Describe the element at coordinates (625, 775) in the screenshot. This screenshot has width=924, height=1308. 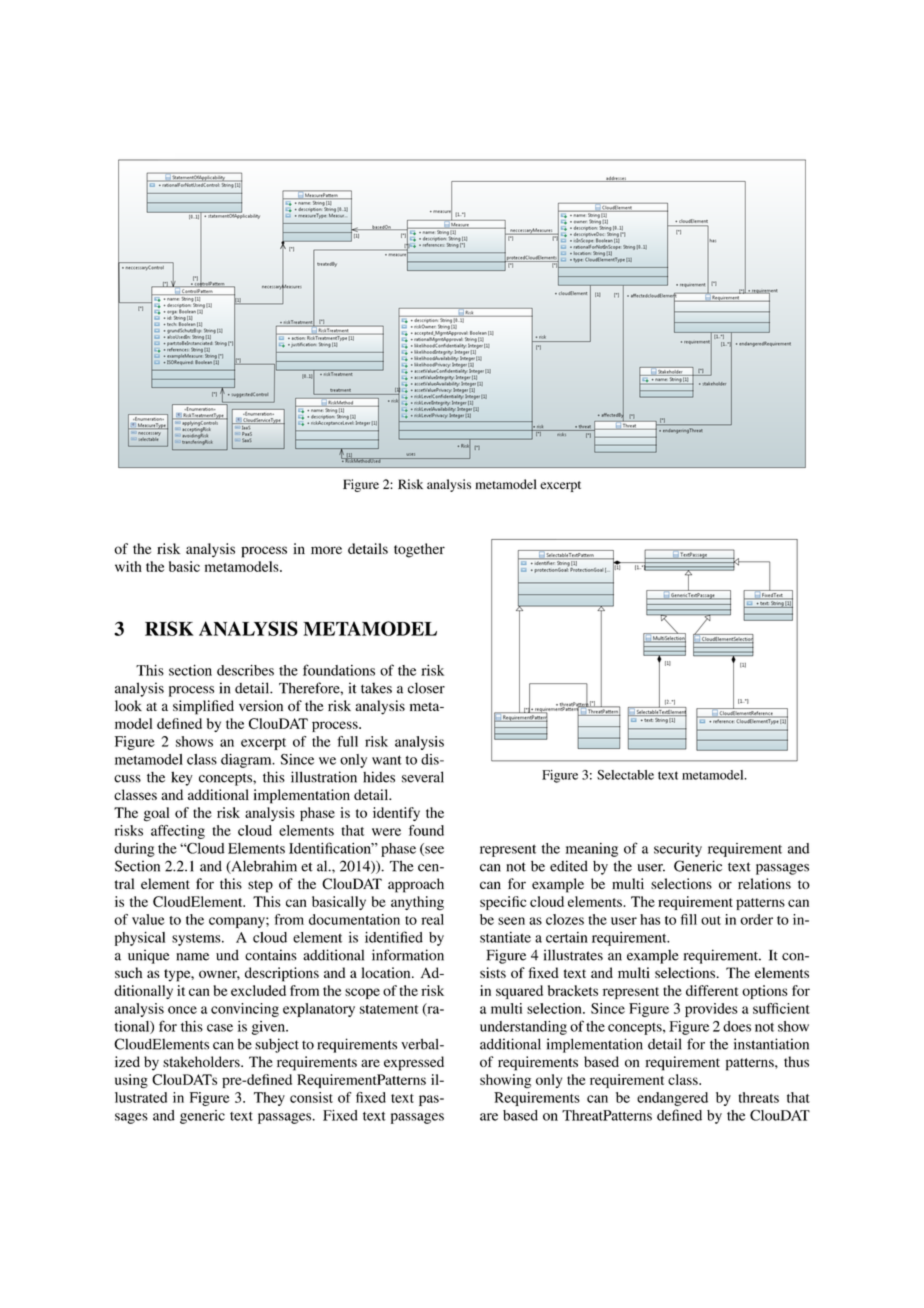
I see `Selectable` at that location.
